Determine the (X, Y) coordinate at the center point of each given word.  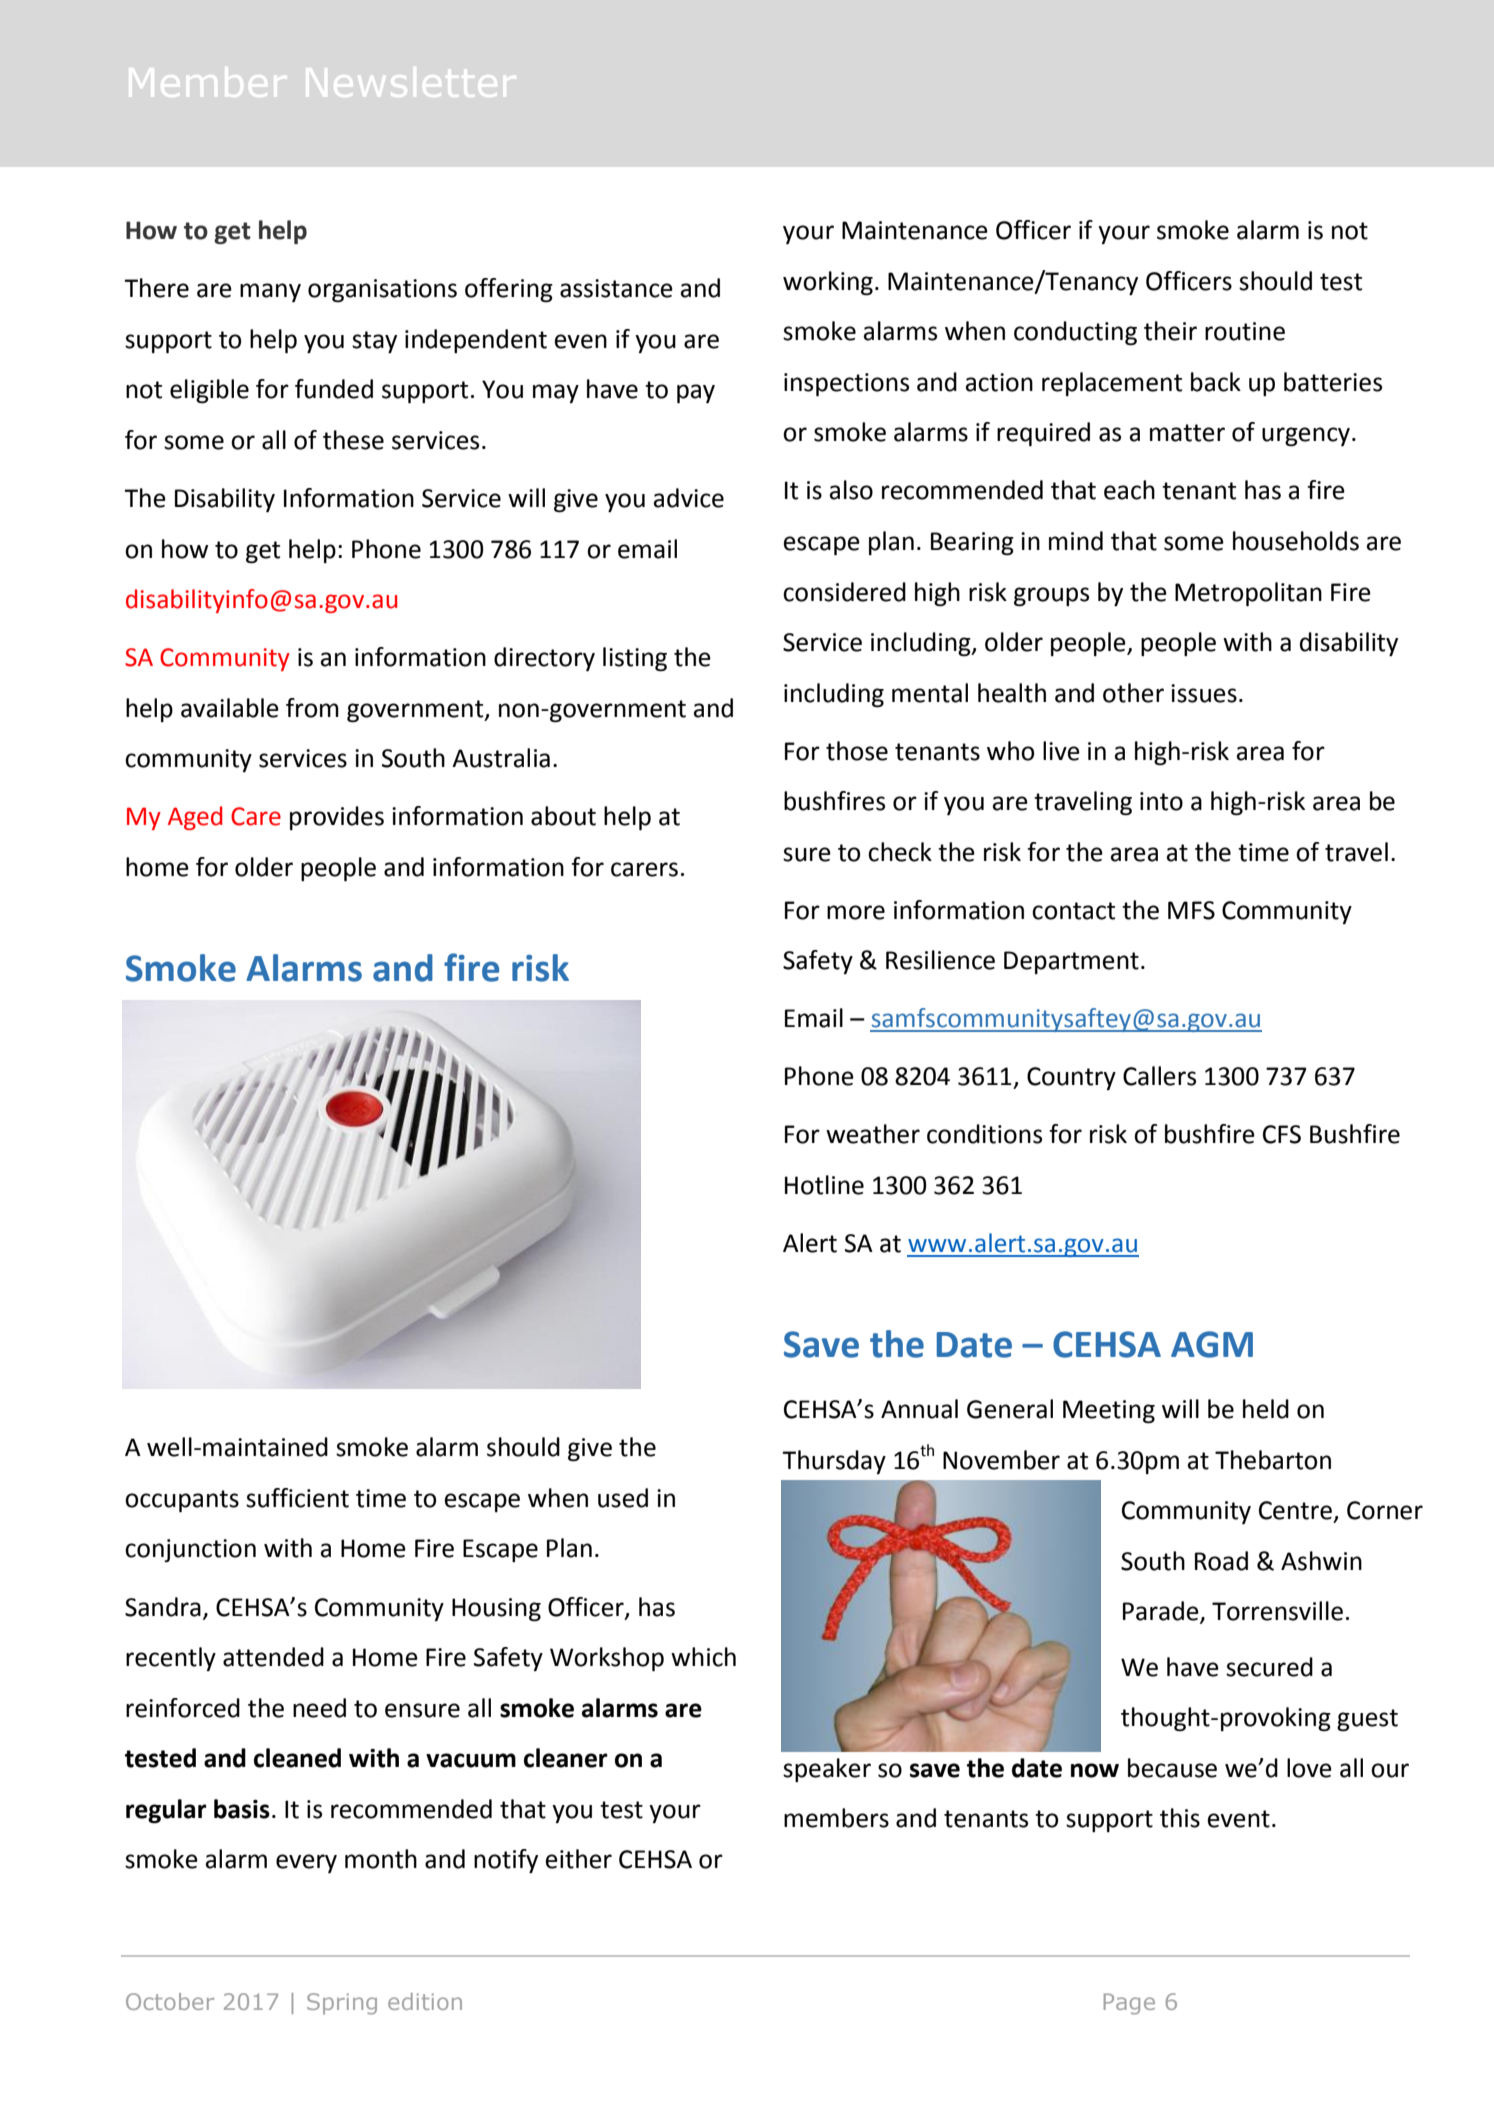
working (828, 283)
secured (1269, 1667)
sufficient (297, 1498)
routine (1245, 331)
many (270, 292)
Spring (342, 2004)
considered (844, 592)
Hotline (824, 1185)
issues (1204, 693)
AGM (1212, 1344)
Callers (1159, 1076)
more (856, 912)
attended (273, 1657)
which (703, 1657)
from (312, 708)
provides (337, 818)
